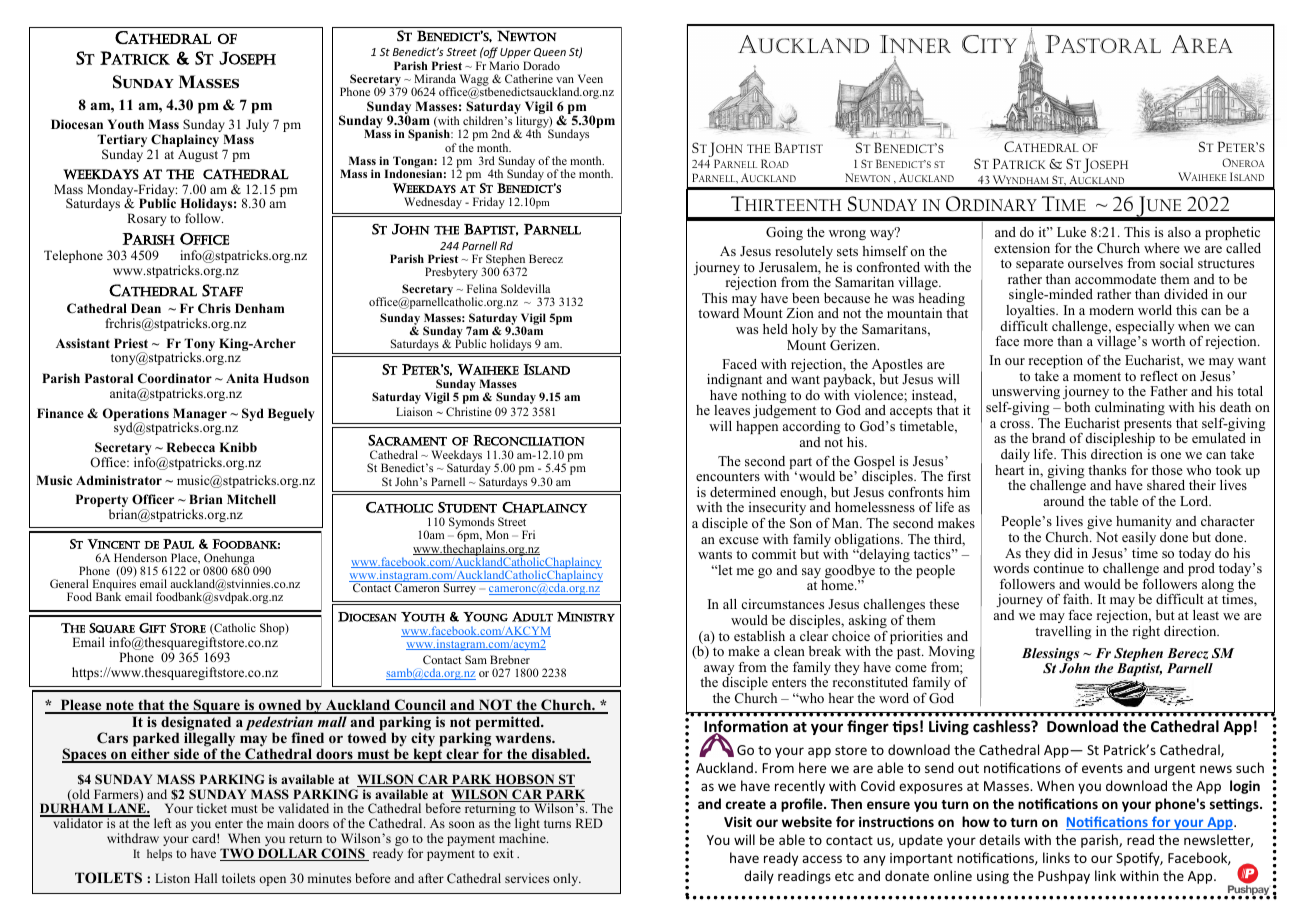 This screenshot has height=924, width=1308. What do you see at coordinates (257, 125) in the screenshot?
I see `July` at bounding box center [257, 125].
